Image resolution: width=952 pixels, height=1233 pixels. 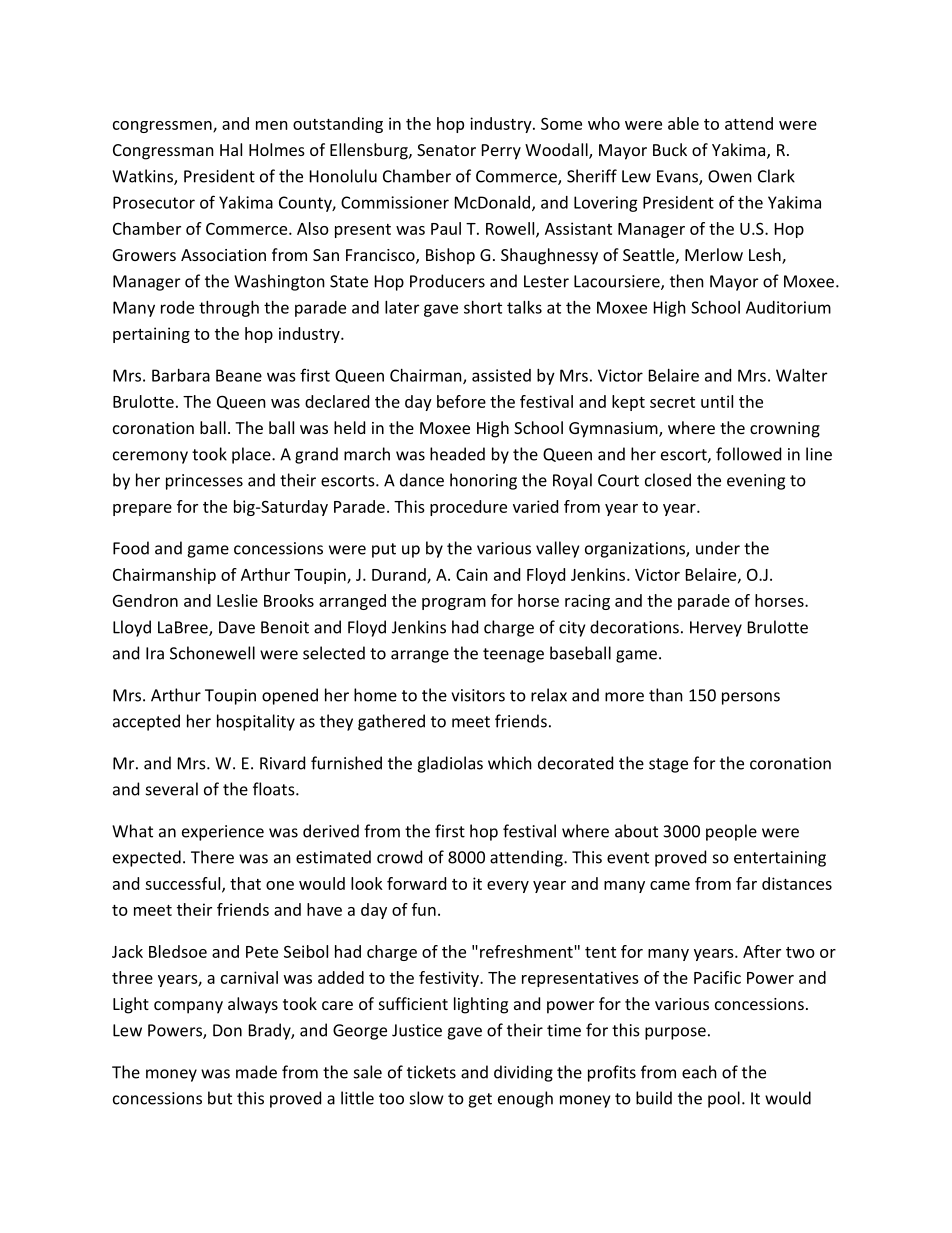 I want to click on each, so click(x=699, y=1072).
